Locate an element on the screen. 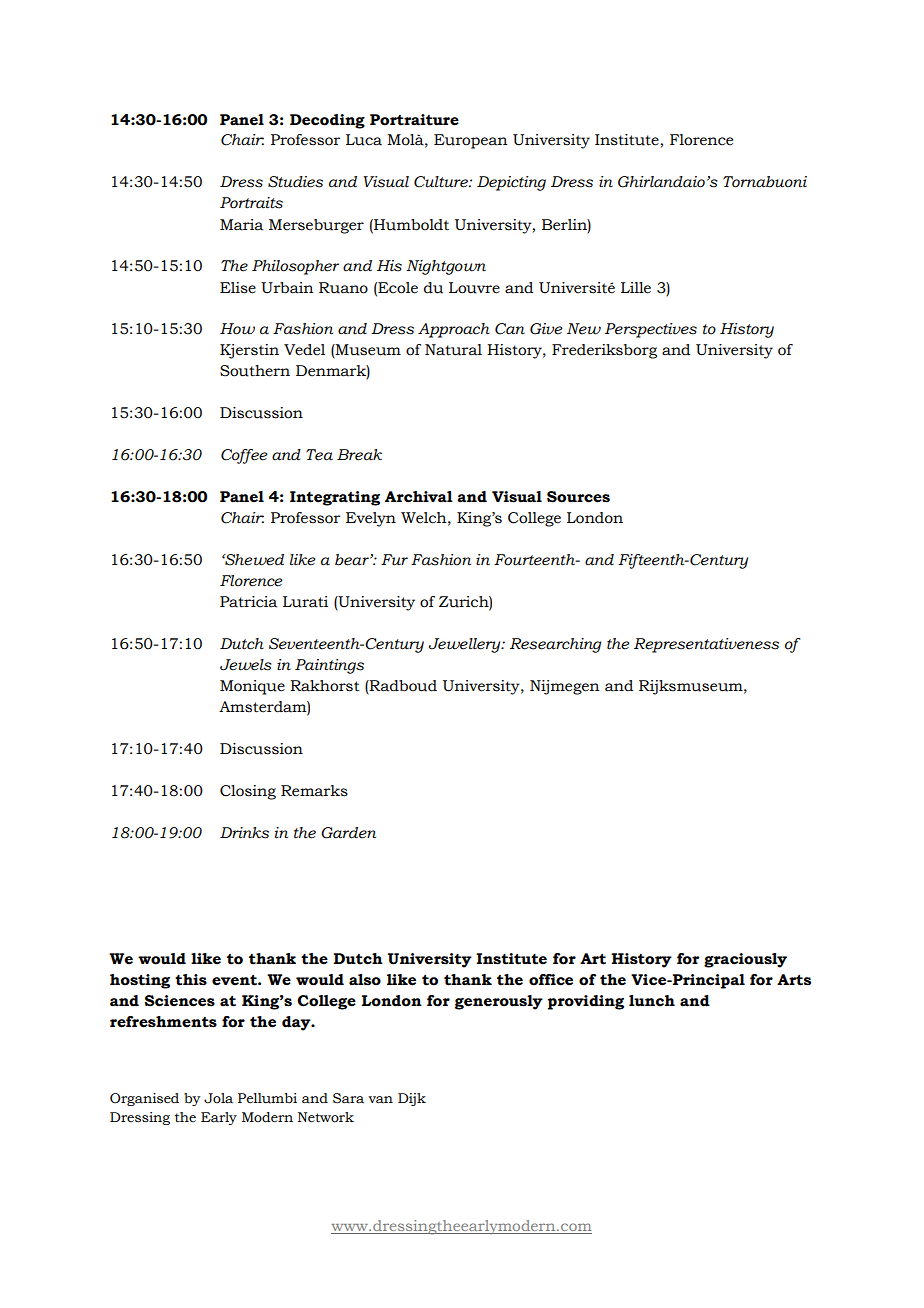 The height and width of the screenshot is (1308, 924). Coffee is located at coordinates (244, 456).
